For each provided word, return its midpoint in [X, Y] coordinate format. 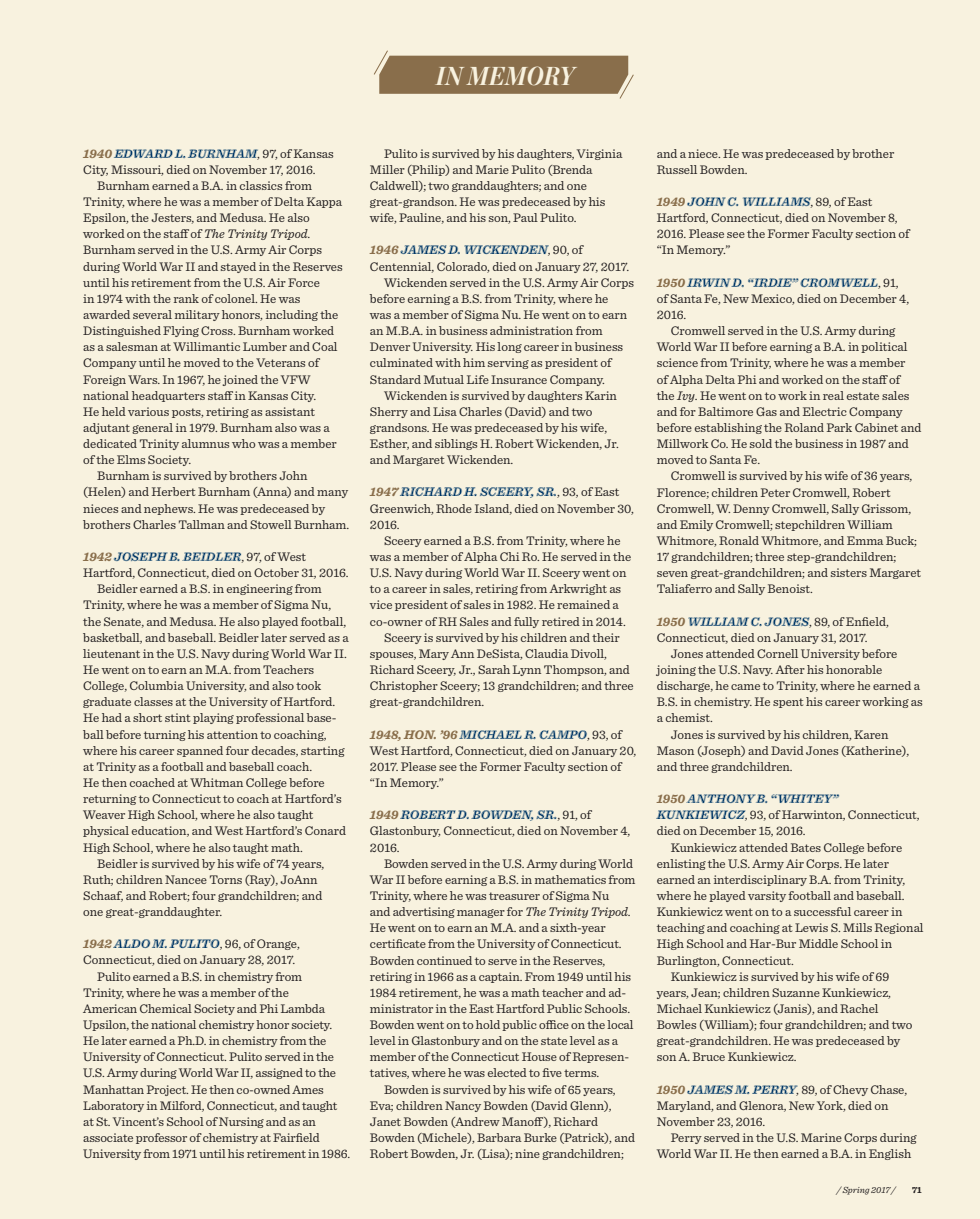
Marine [821, 1137]
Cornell [777, 653]
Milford [182, 1106]
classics [261, 185]
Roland [804, 427]
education [160, 831]
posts [187, 413]
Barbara [499, 1137]
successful [822, 911]
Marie [492, 169]
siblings [456, 444]
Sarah [494, 669]
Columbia [157, 685]
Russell [677, 169]
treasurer [514, 896]
